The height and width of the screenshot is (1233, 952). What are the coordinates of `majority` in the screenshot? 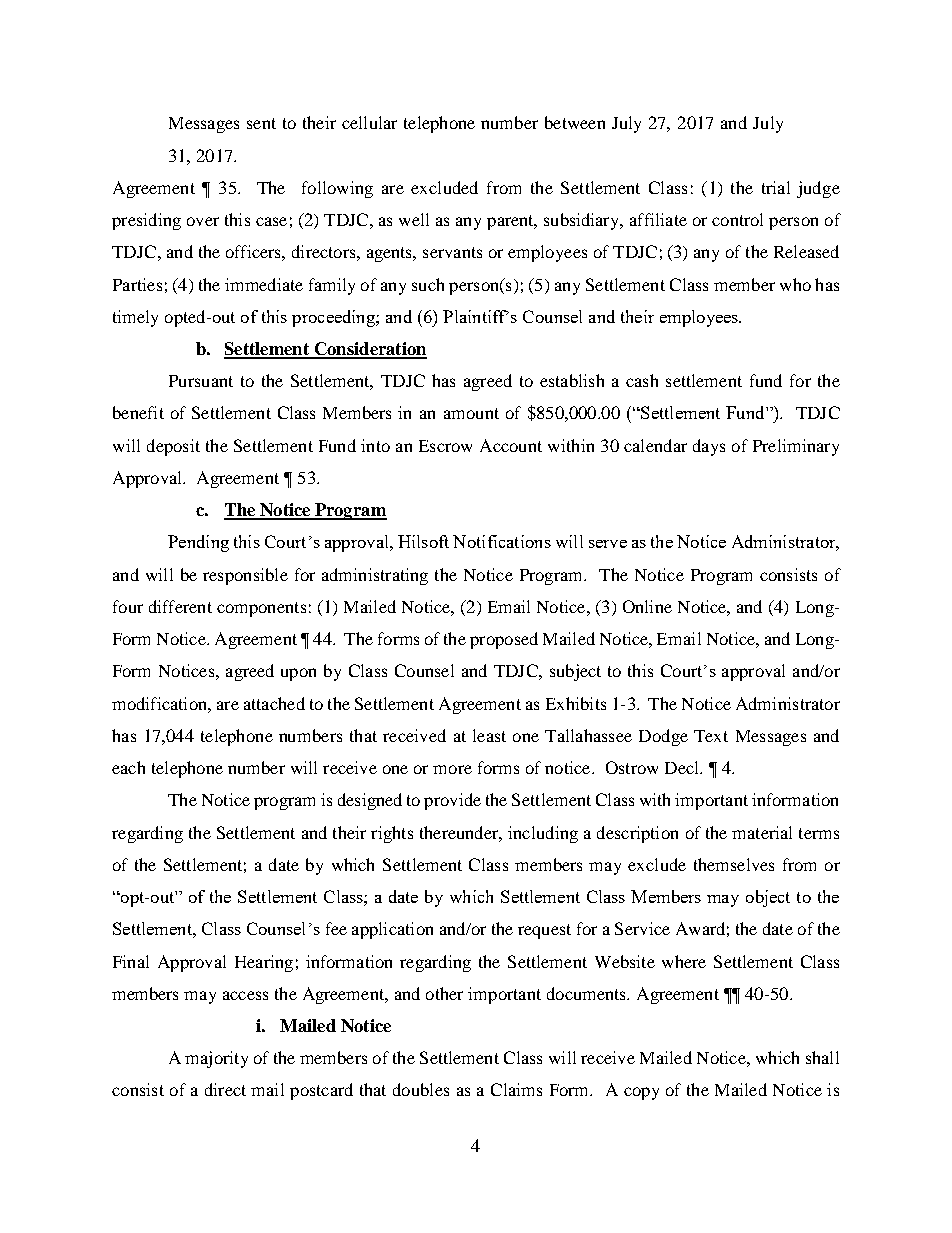 It's located at (216, 1059).
